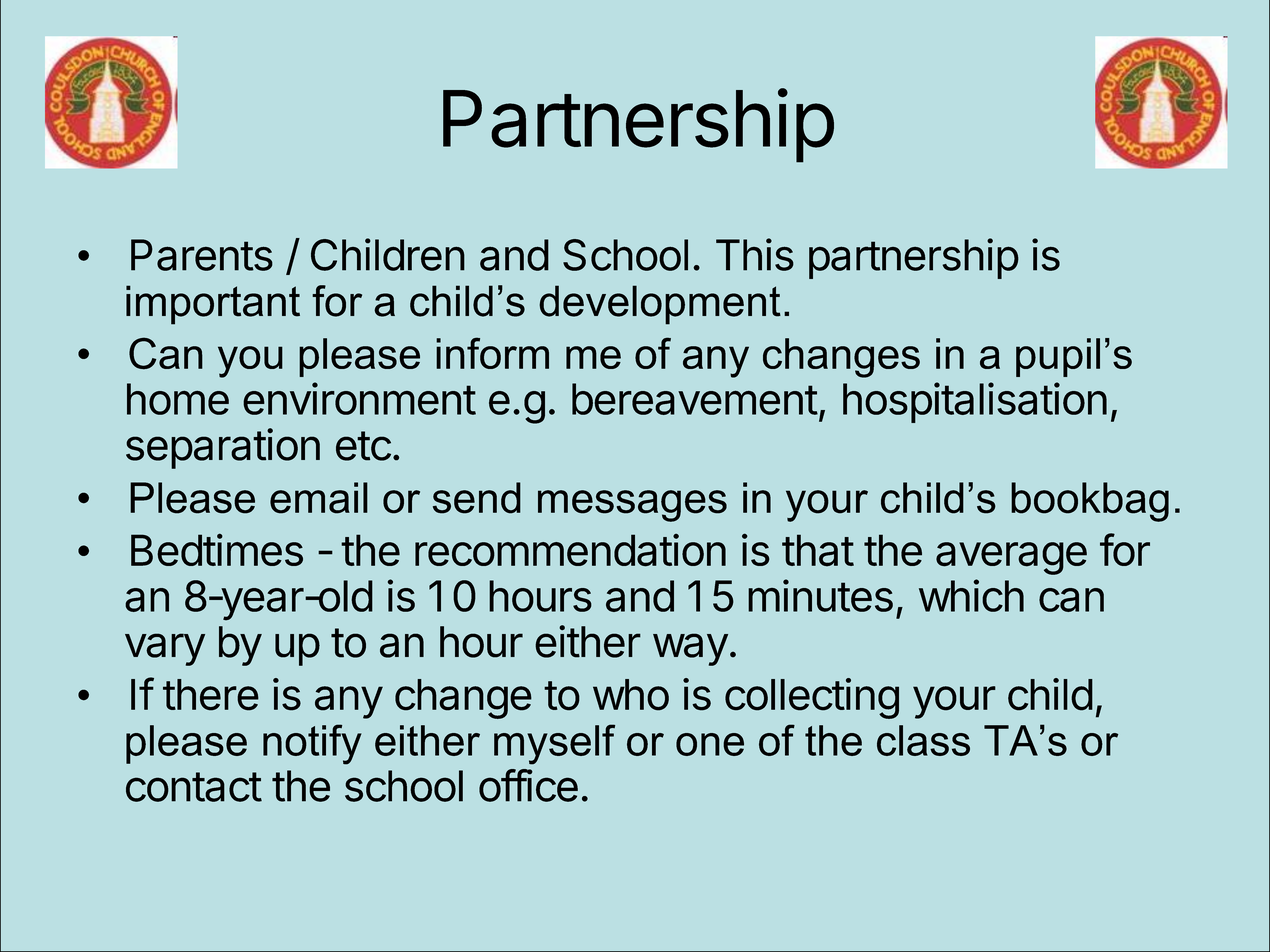 The height and width of the screenshot is (952, 1270). I want to click on This, so click(755, 254).
